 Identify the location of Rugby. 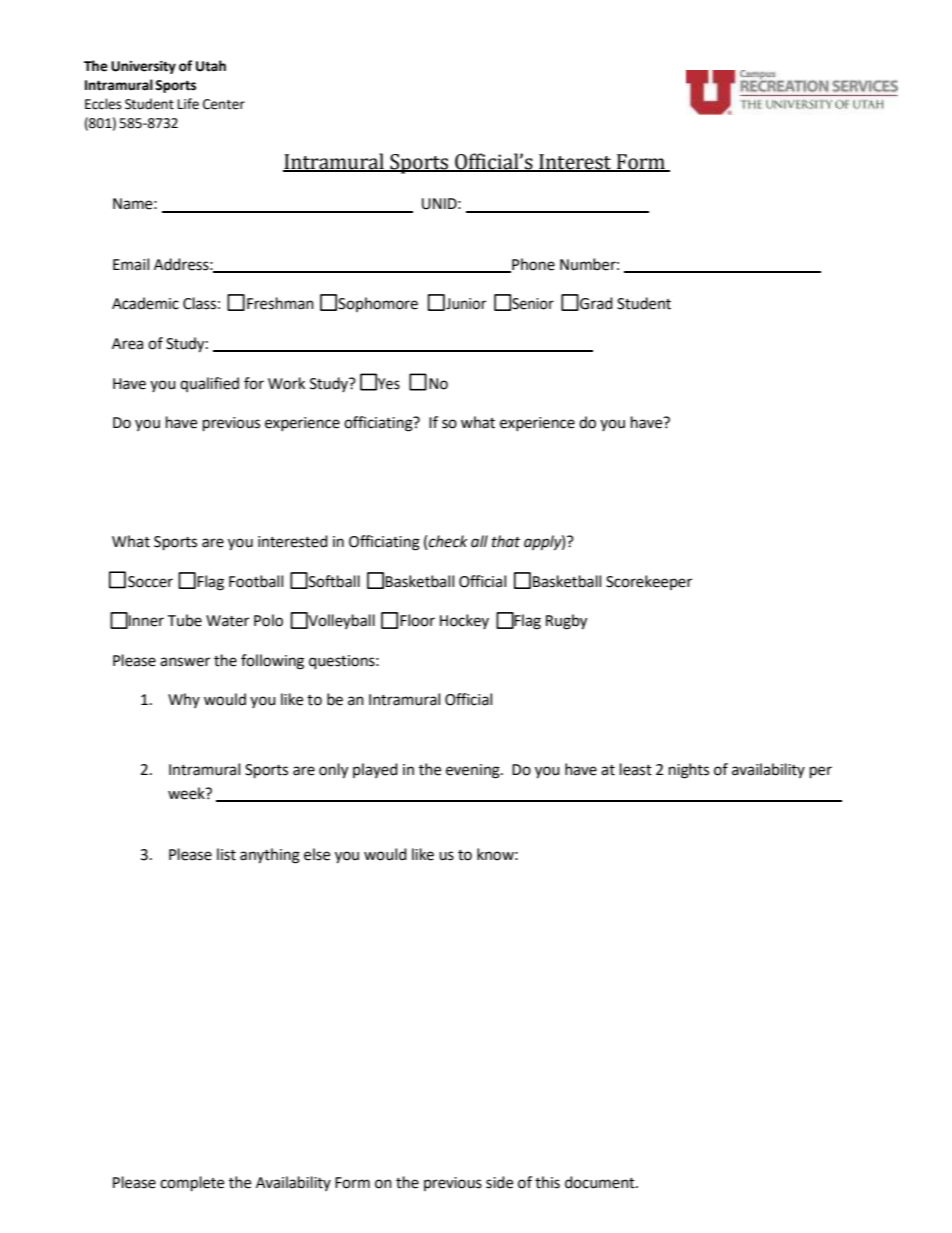
(566, 622).
